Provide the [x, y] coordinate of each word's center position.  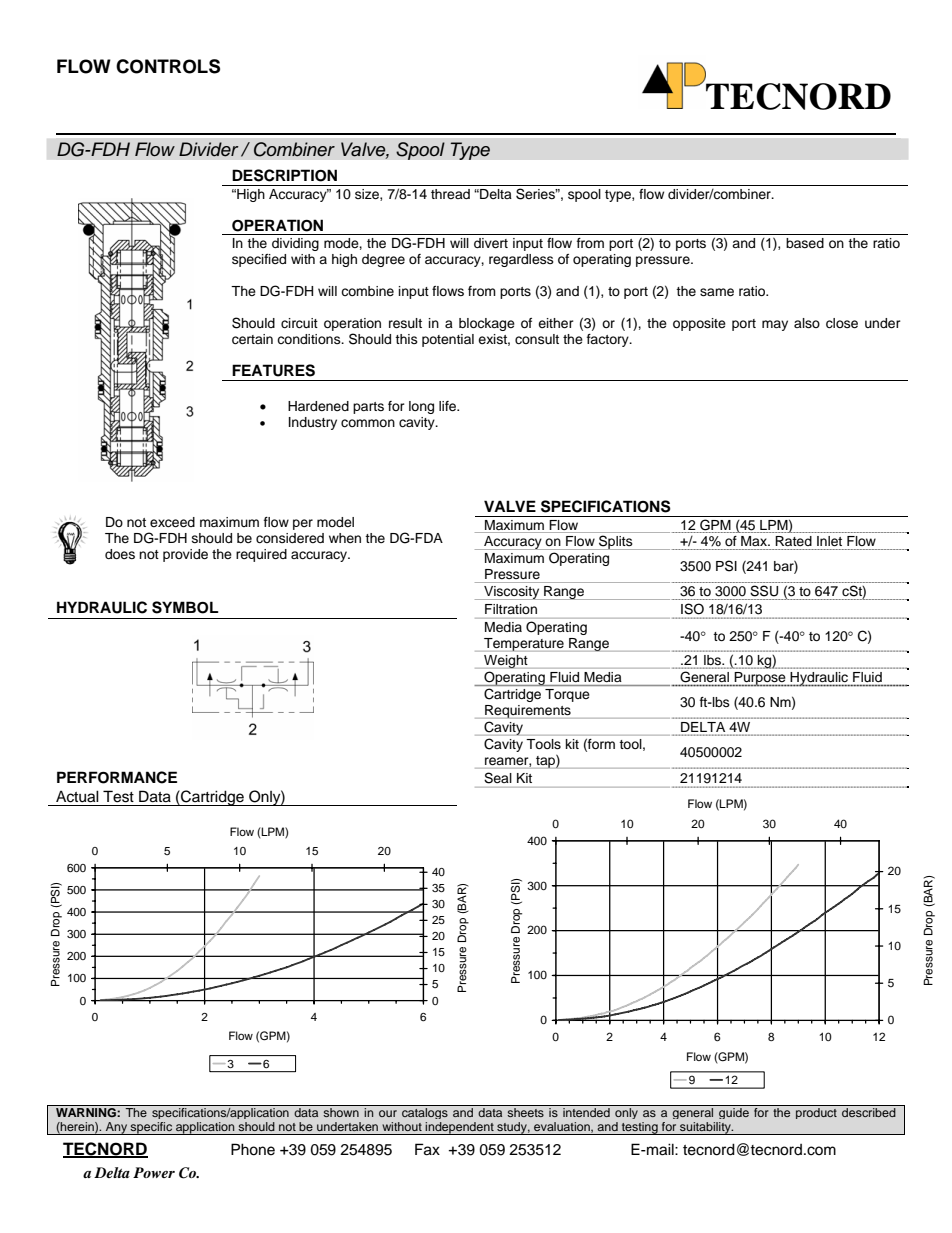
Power [154, 1172]
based [805, 243]
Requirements [528, 712]
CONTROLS [168, 66]
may [775, 325]
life [449, 406]
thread [450, 194]
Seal [497, 777]
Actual [77, 796]
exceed [172, 522]
